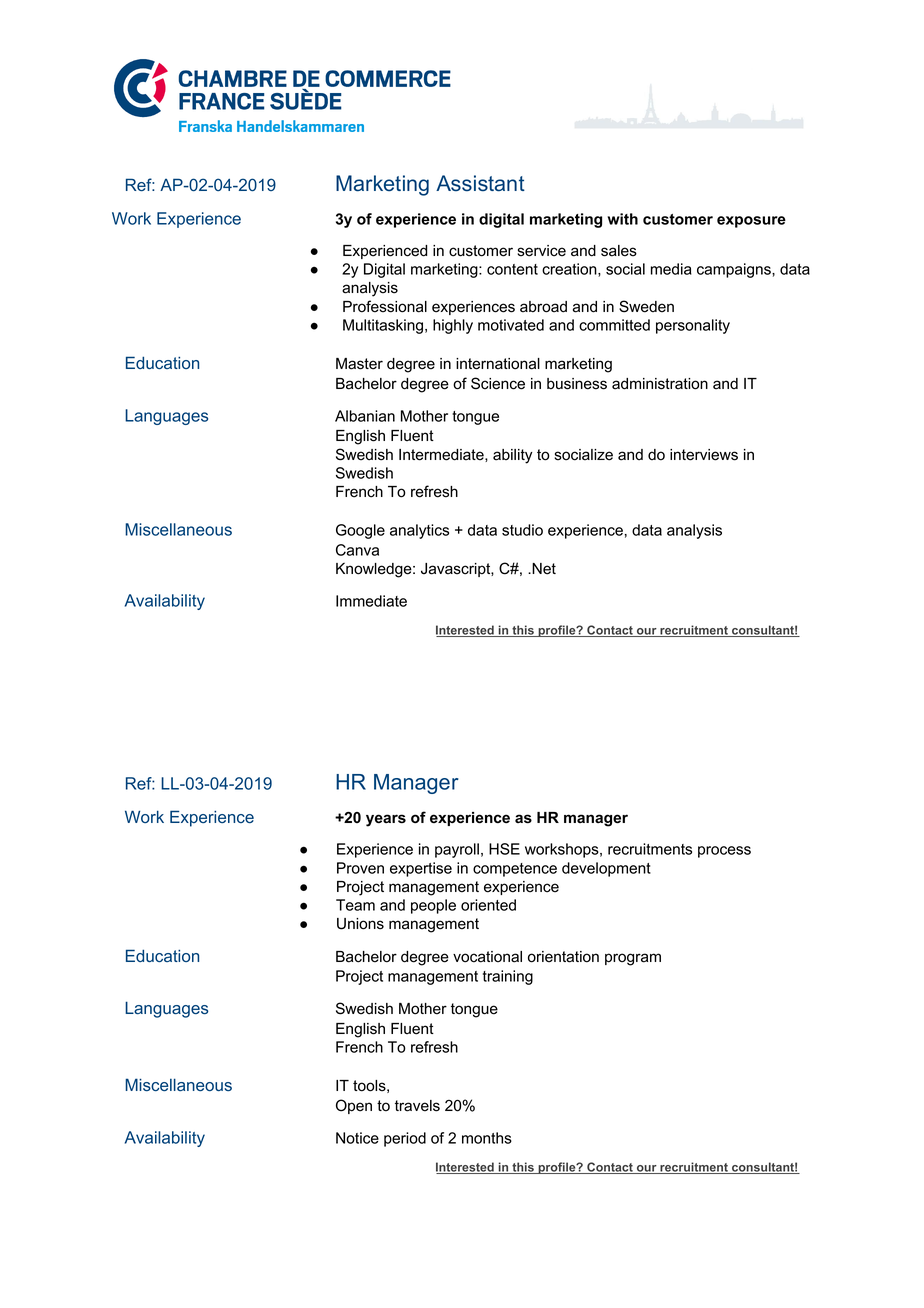 This document has height=1308, width=924. Describe the element at coordinates (724, 852) in the document. I see `process` at that location.
